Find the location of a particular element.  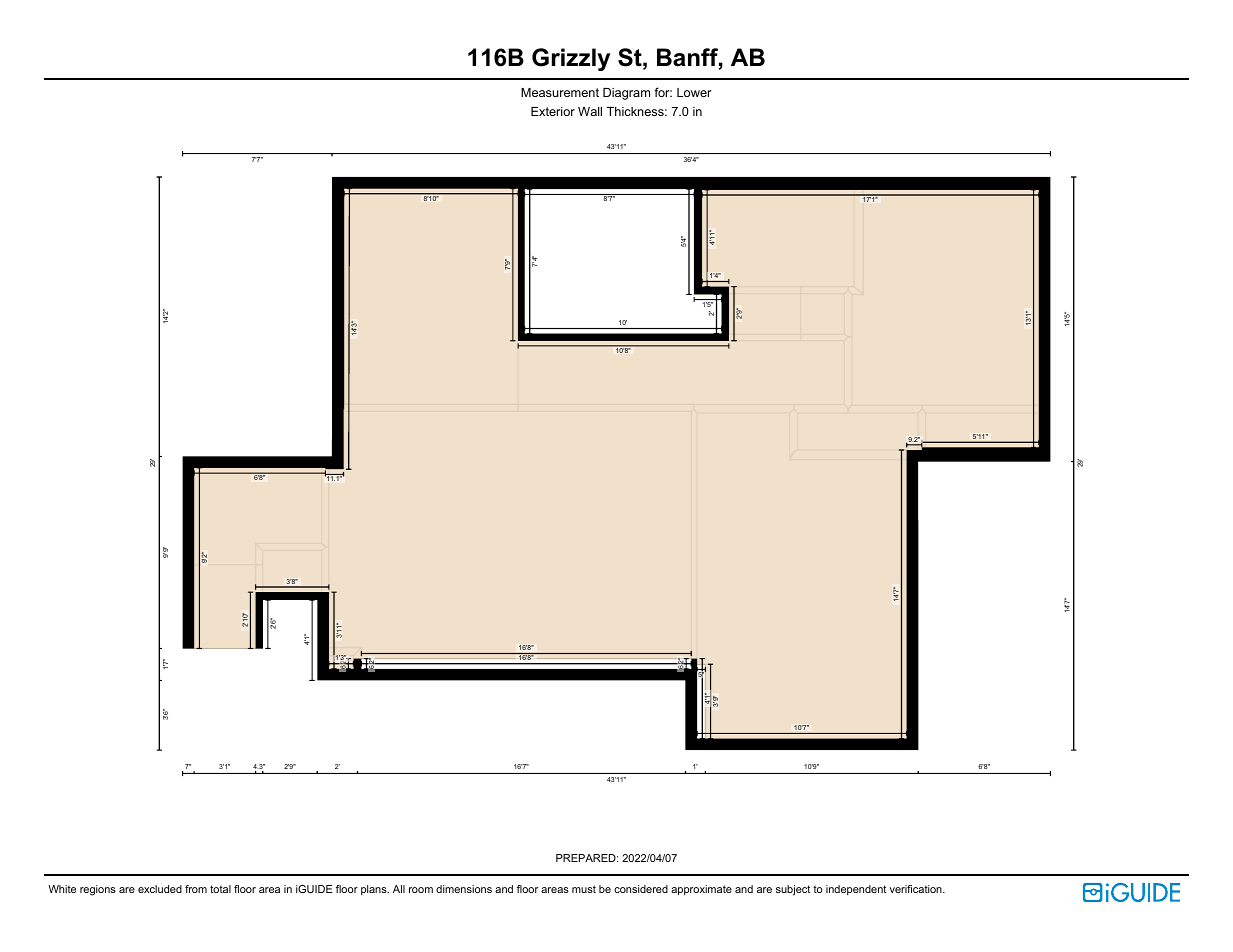

Diagram is located at coordinates (626, 94).
